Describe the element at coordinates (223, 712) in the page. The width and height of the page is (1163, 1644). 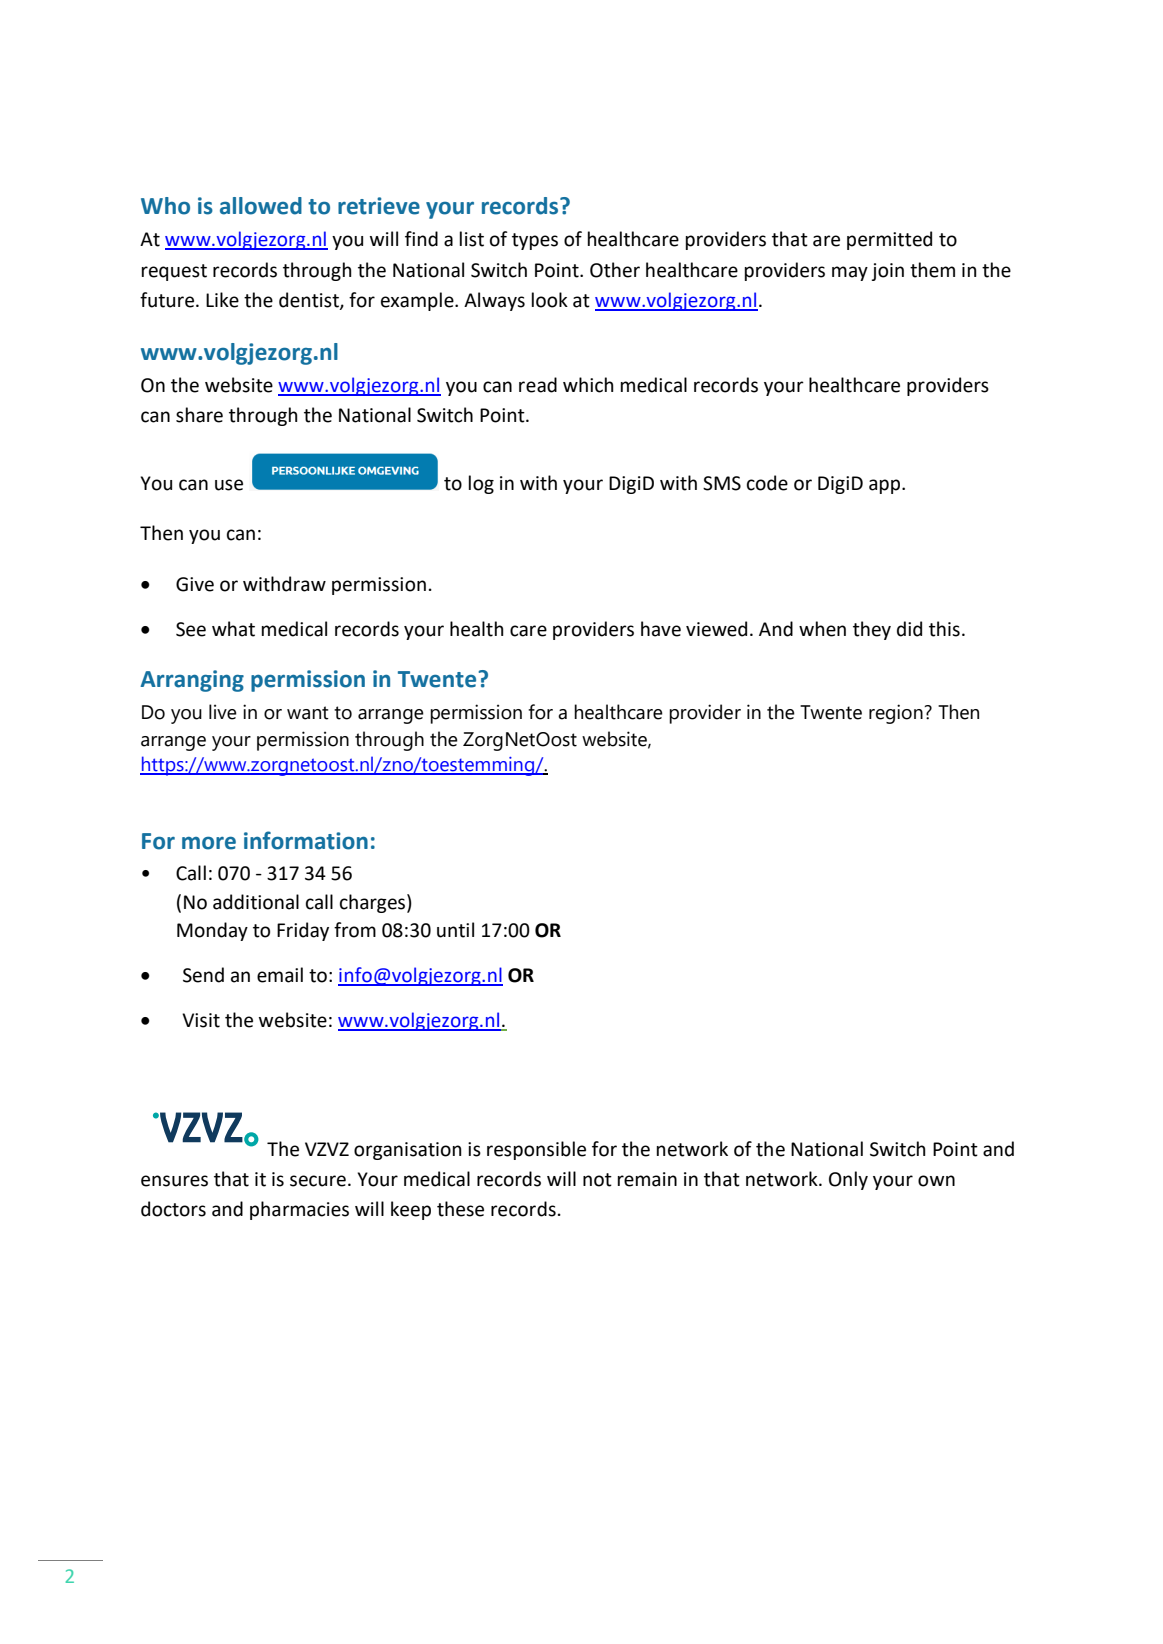
I see `live` at that location.
